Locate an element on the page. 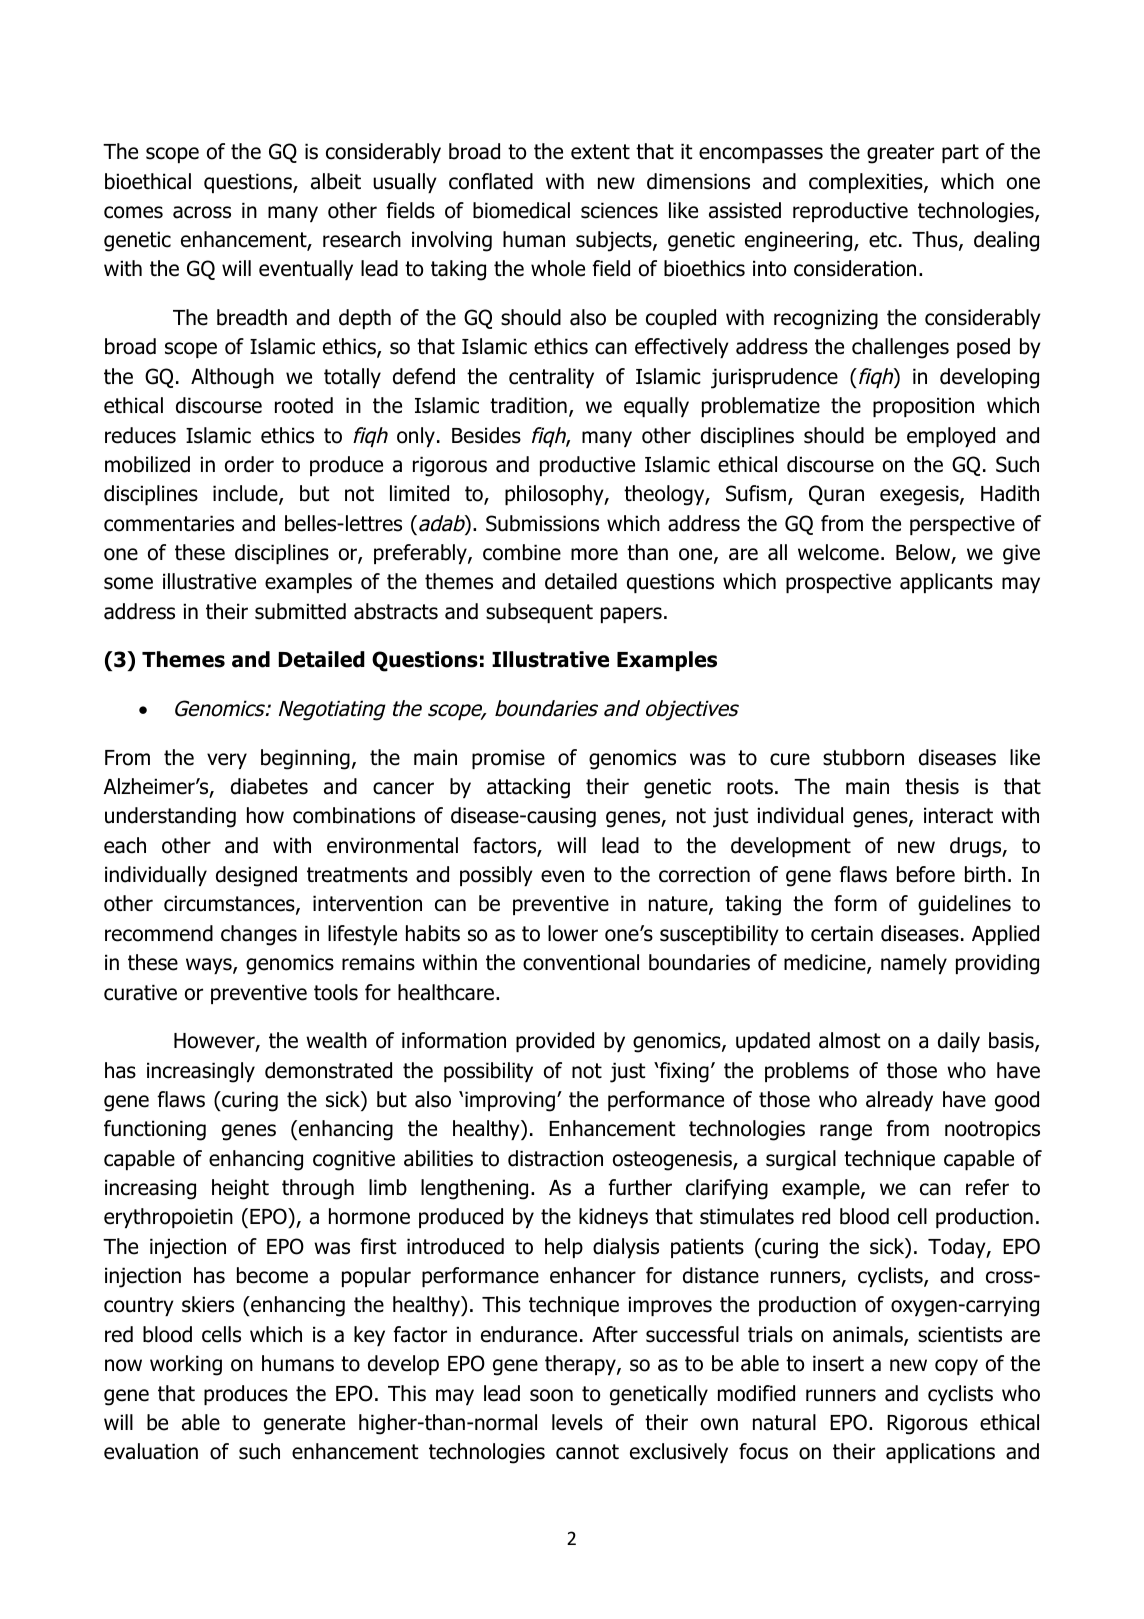  improving is located at coordinates (510, 1101).
